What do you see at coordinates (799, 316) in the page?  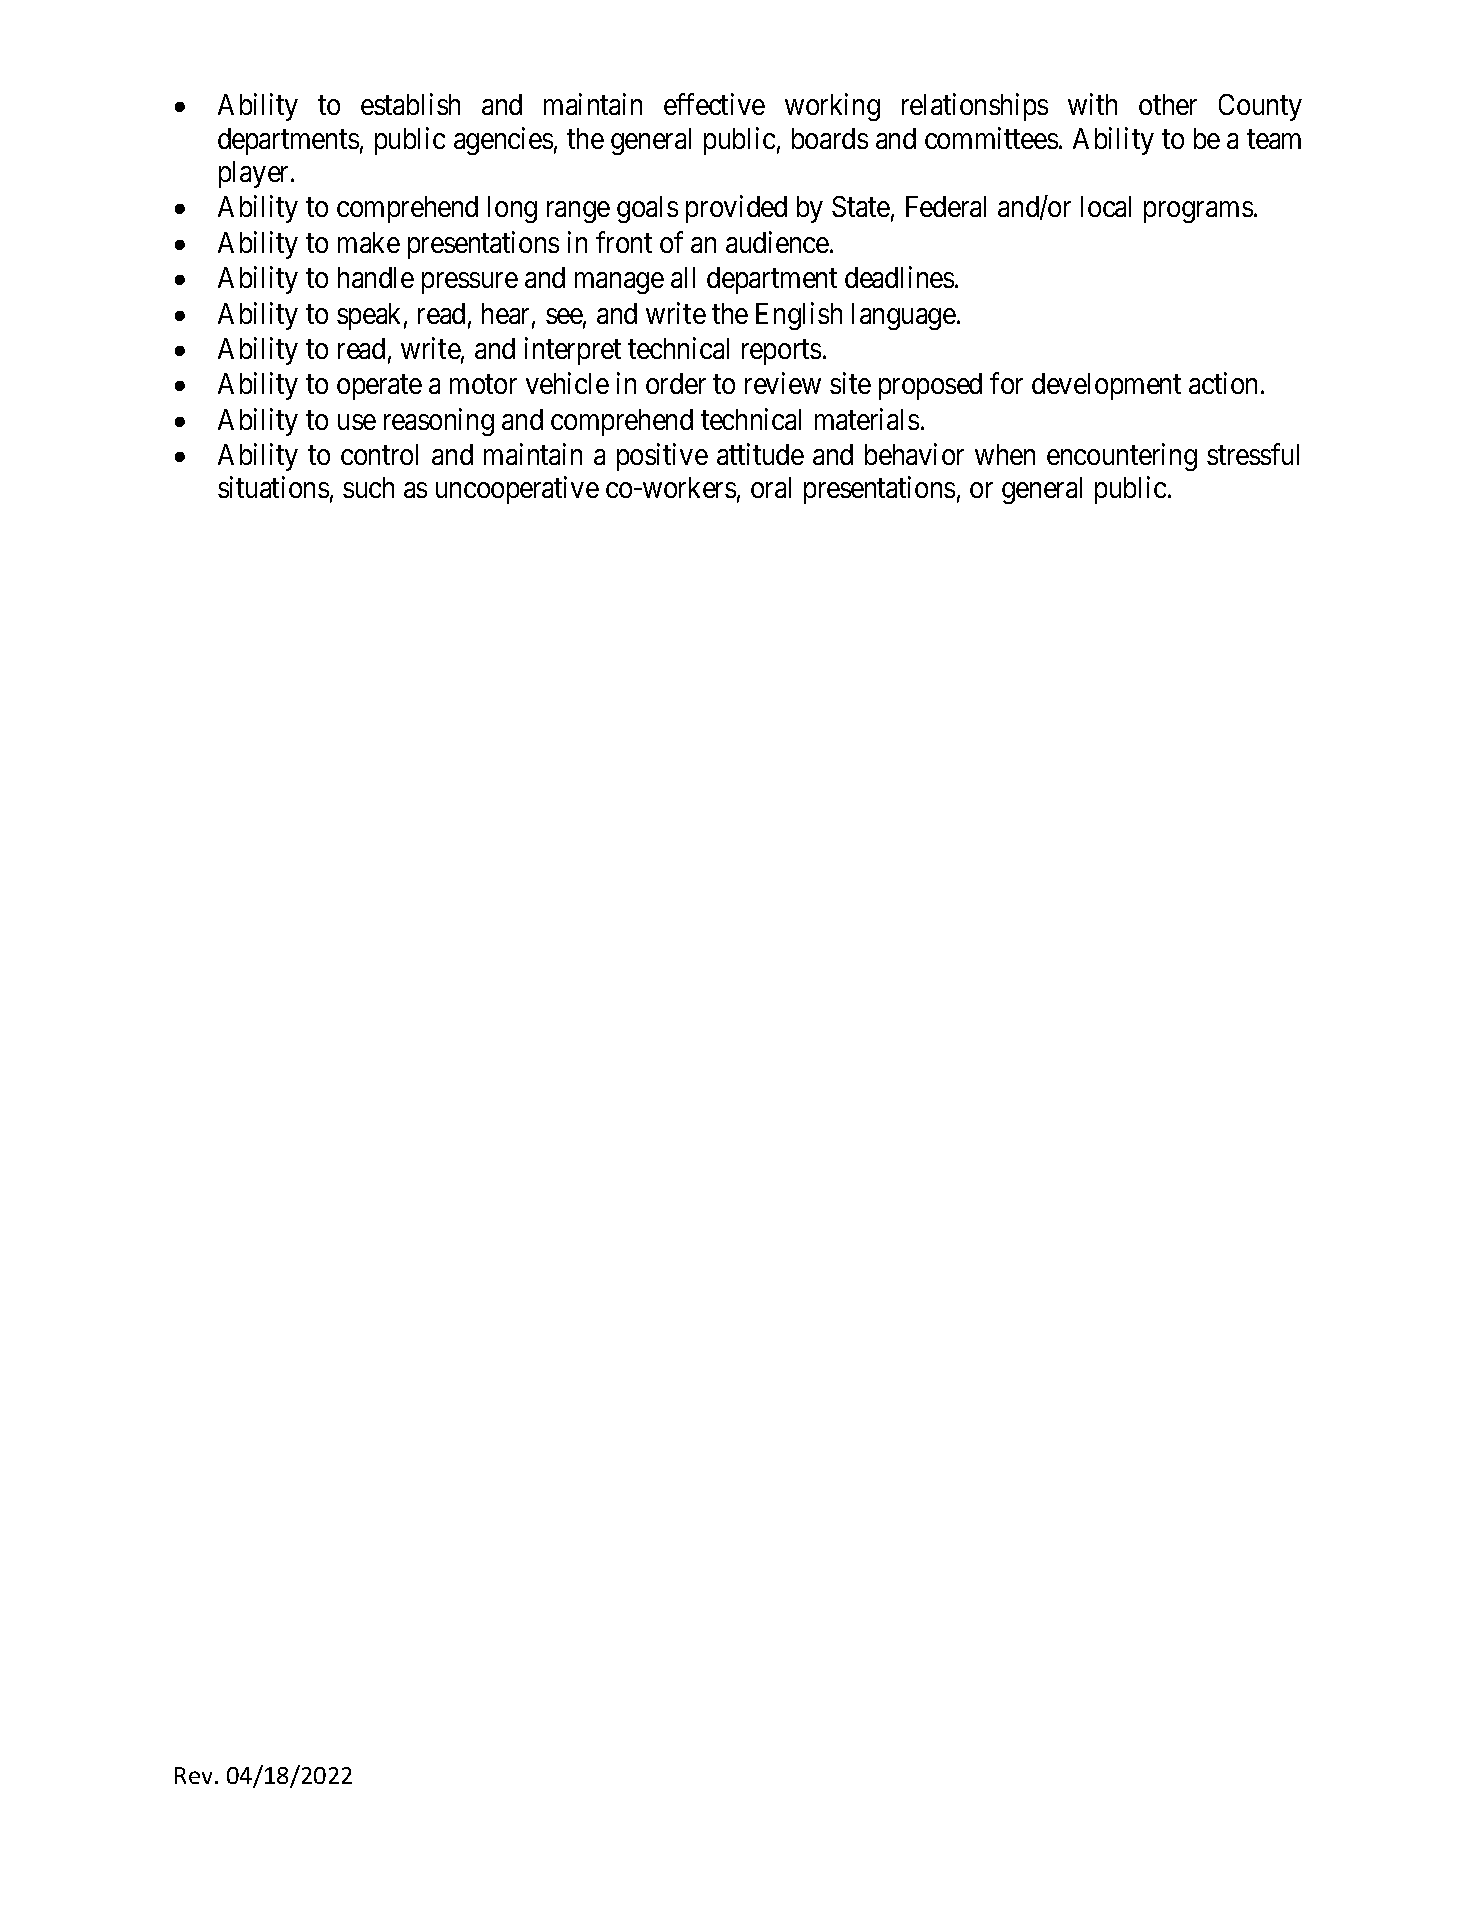 I see `English` at bounding box center [799, 316].
